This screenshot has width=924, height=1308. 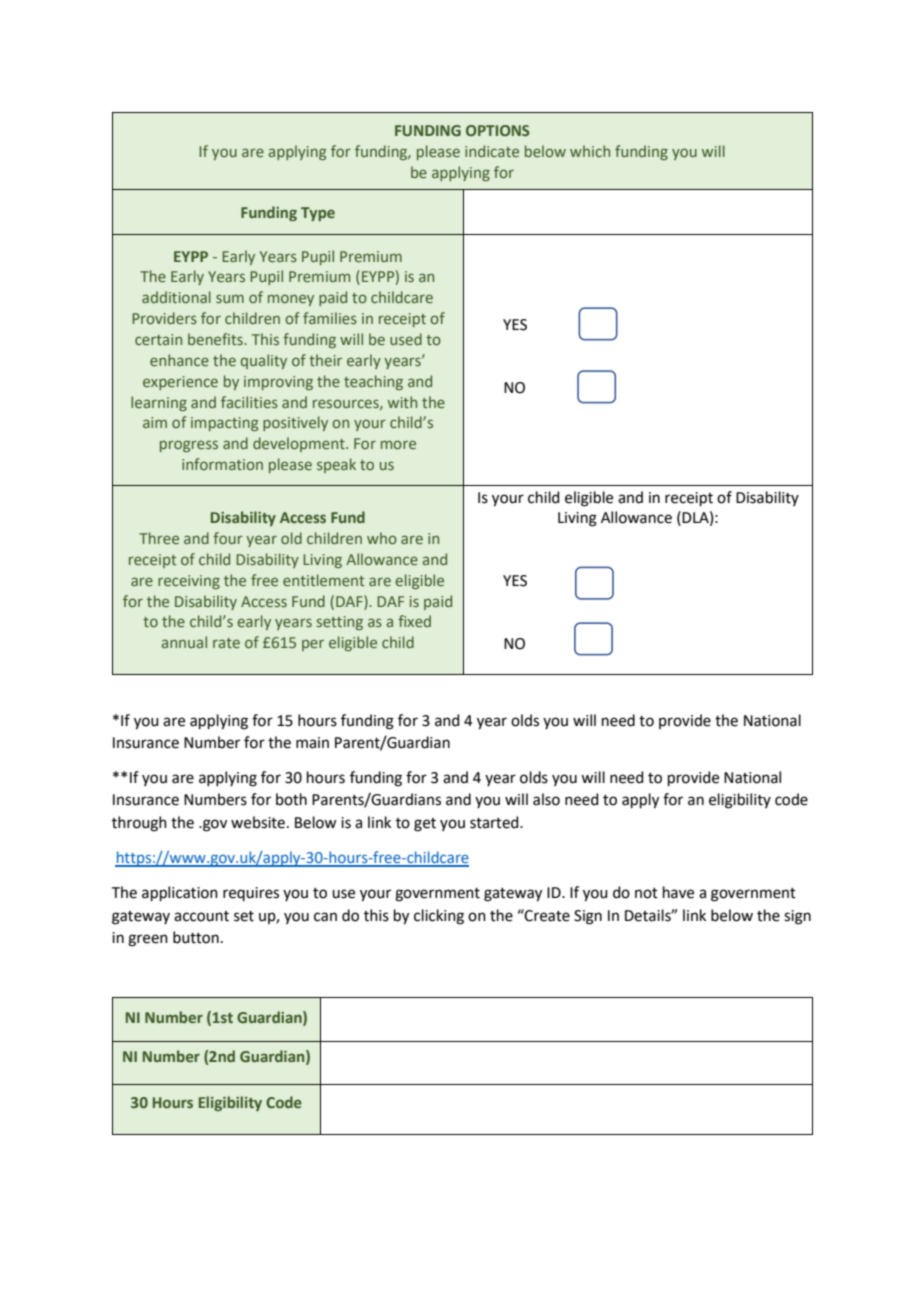 I want to click on who, so click(x=382, y=538).
